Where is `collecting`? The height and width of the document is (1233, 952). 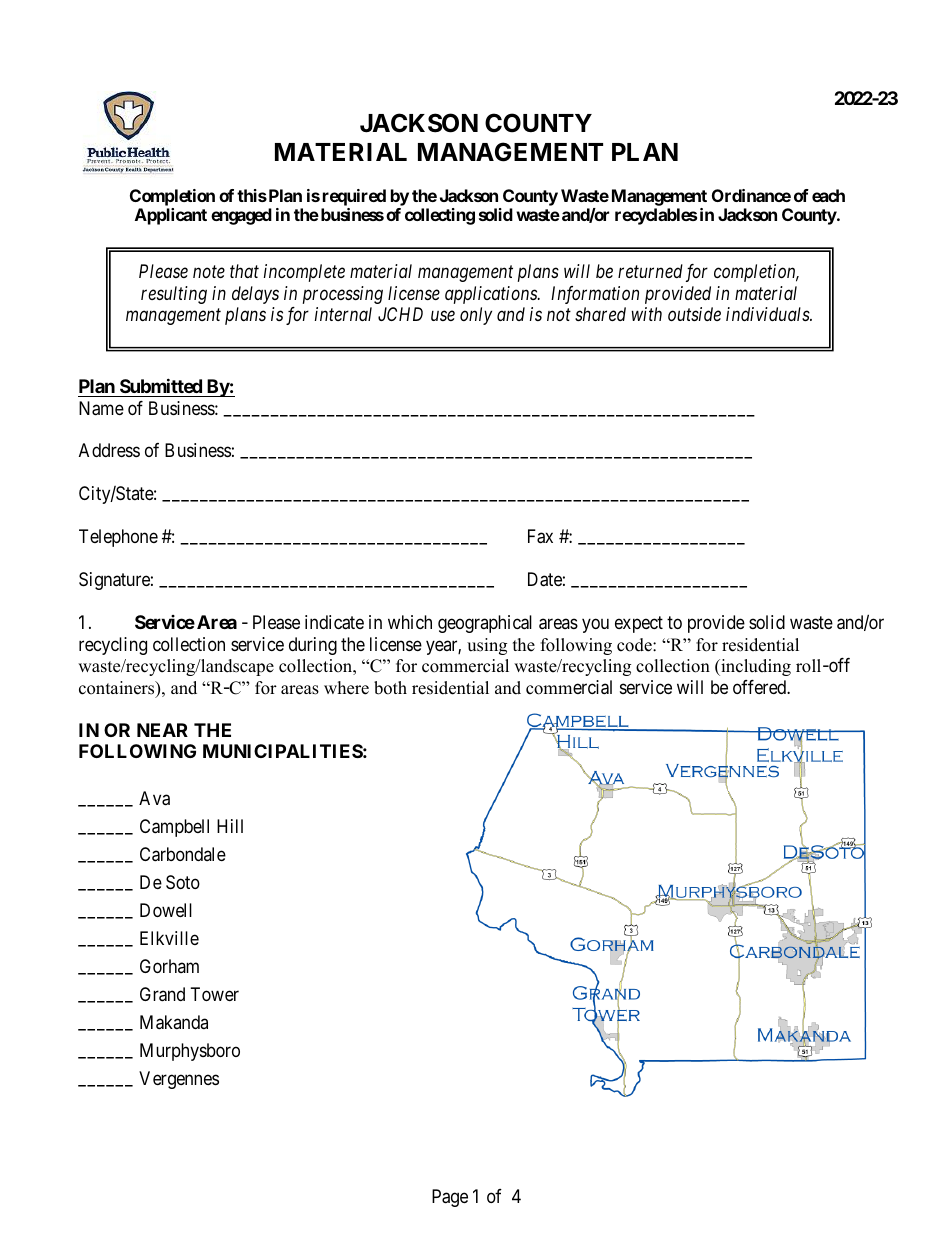 collecting is located at coordinates (440, 216).
